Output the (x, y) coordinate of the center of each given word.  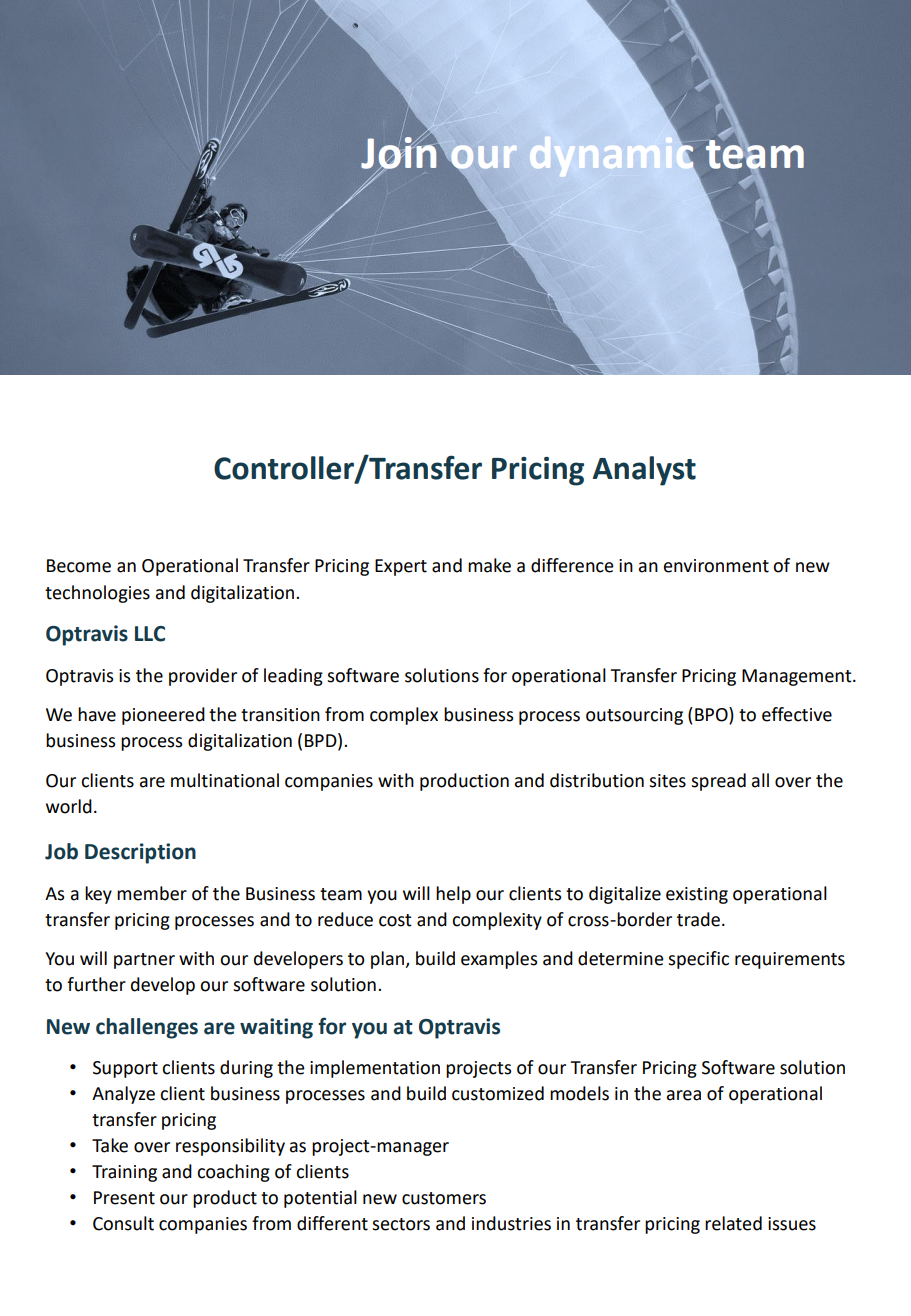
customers (444, 1198)
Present (124, 1198)
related (733, 1223)
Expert (401, 567)
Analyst (644, 471)
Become (79, 566)
